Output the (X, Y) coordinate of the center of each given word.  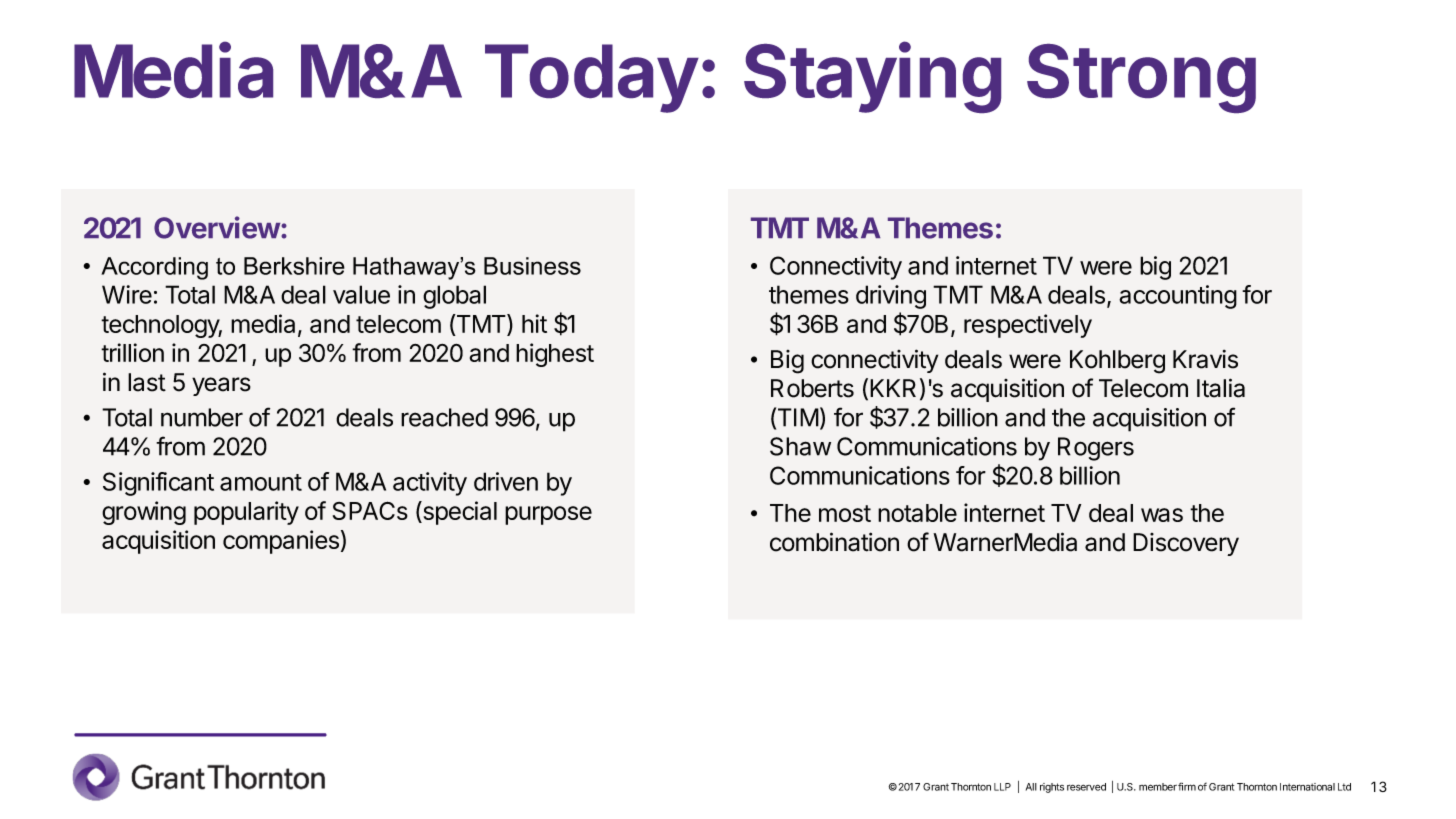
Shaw (800, 446)
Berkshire (294, 266)
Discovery (1186, 544)
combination (834, 542)
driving (891, 297)
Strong (1141, 78)
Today (591, 78)
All (1031, 787)
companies (281, 542)
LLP (1002, 787)
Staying (872, 77)
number (202, 417)
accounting (1178, 297)
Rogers (1096, 449)
